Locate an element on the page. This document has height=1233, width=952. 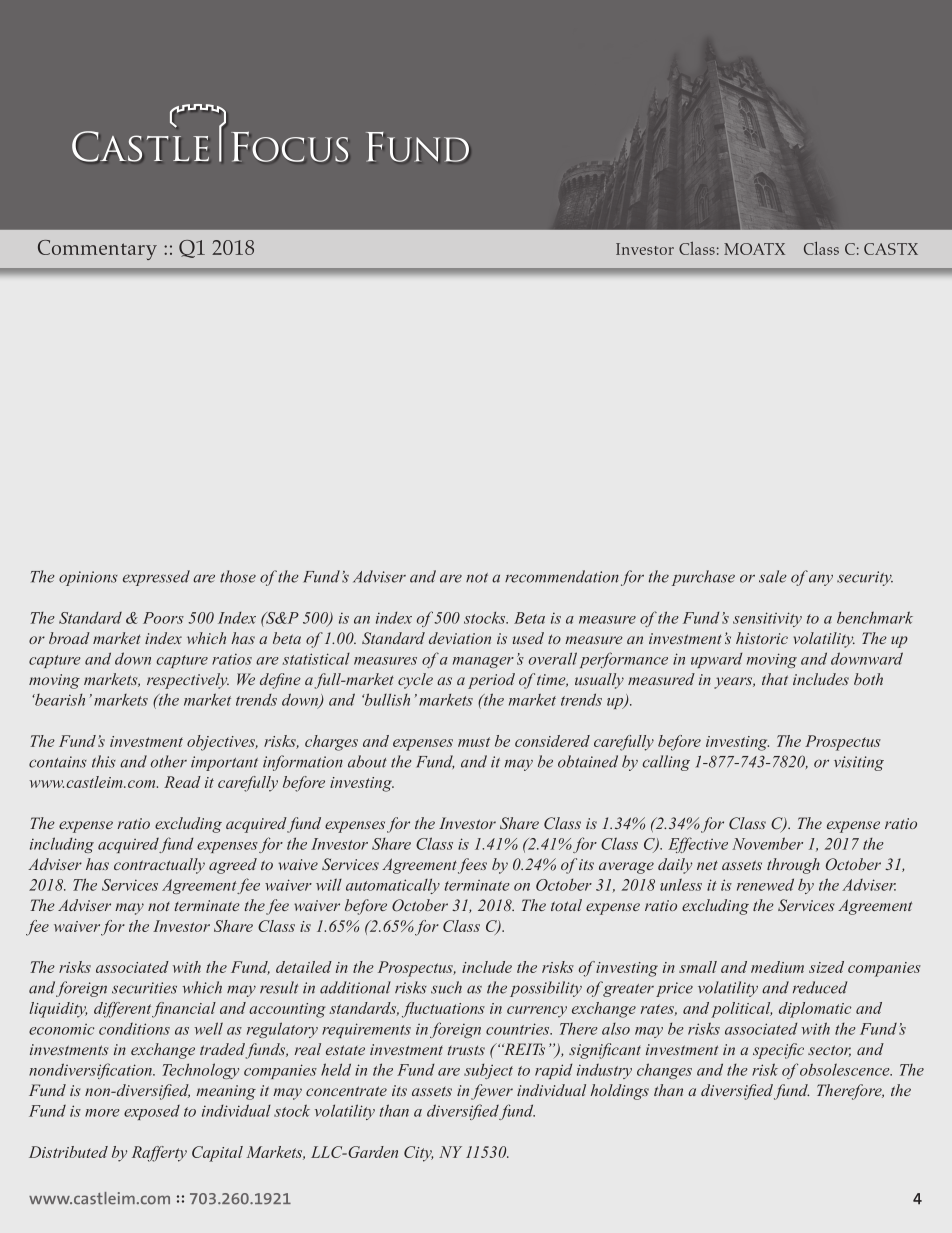
period is located at coordinates (491, 681).
